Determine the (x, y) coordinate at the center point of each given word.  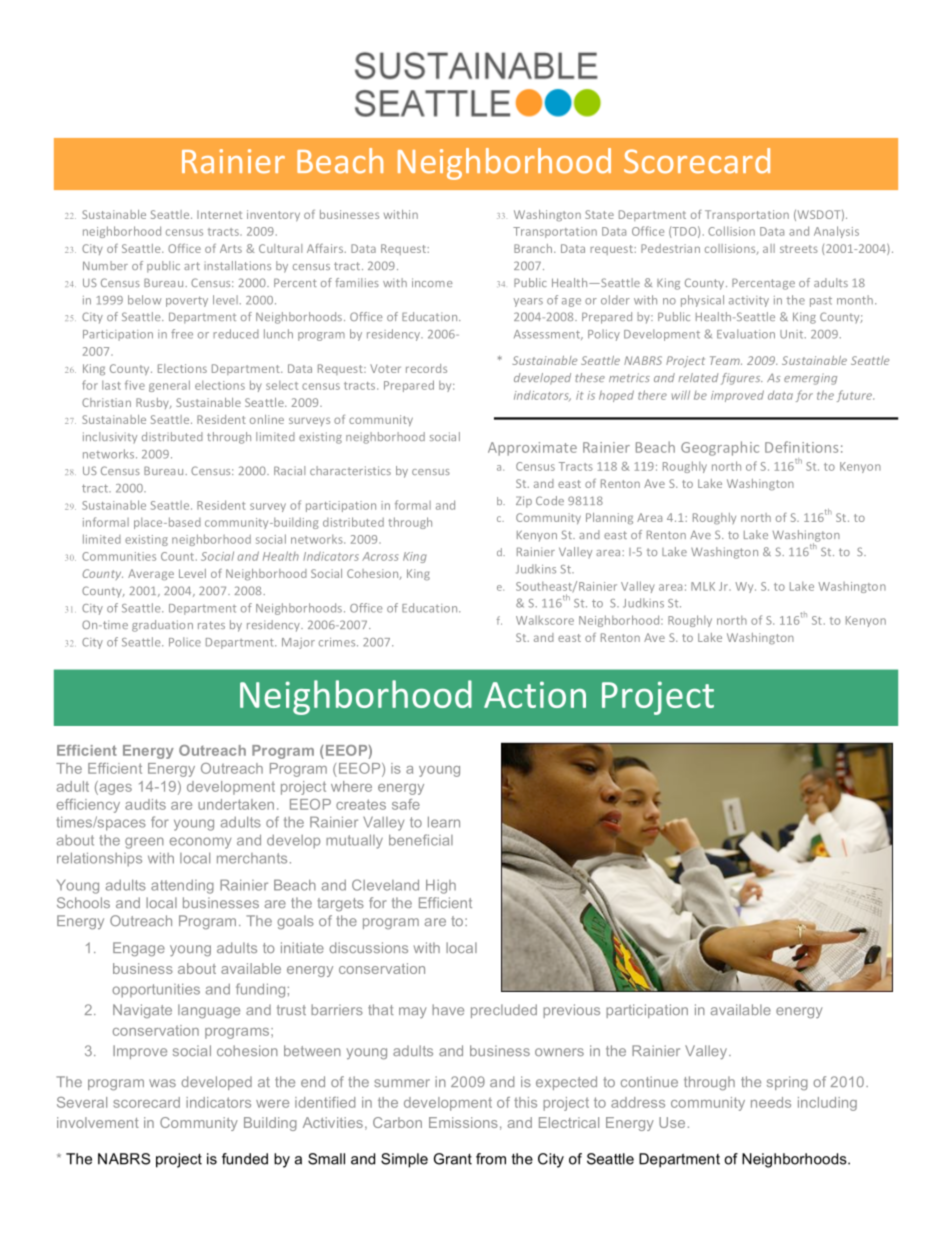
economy (200, 843)
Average (151, 574)
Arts (231, 248)
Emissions (463, 1122)
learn (444, 822)
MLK (703, 586)
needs (771, 1102)
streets (799, 249)
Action (535, 694)
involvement (98, 1122)
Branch (534, 248)
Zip (524, 502)
